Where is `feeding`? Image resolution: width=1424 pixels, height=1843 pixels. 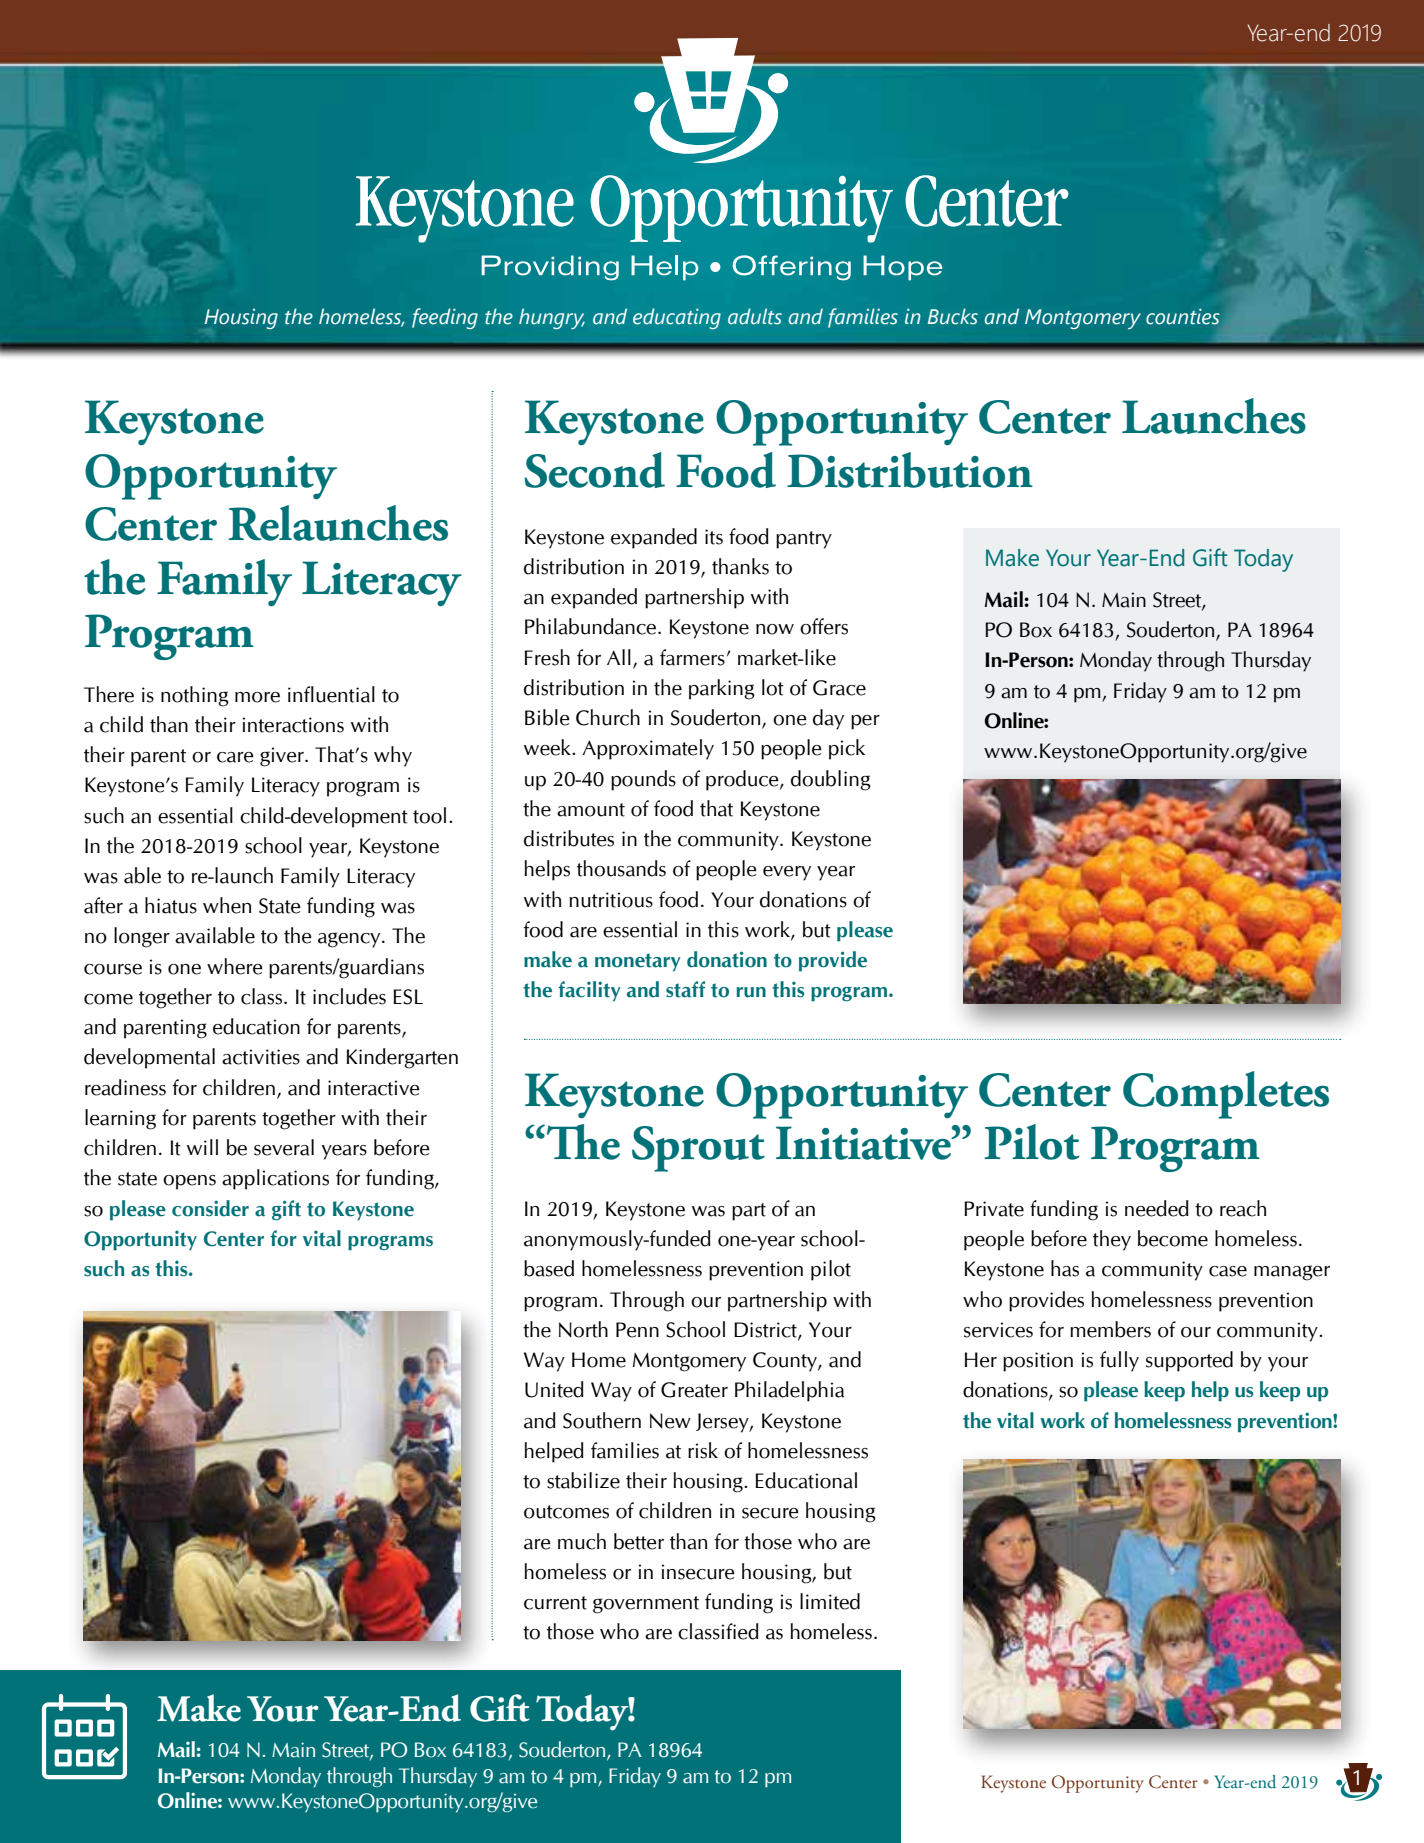 feeding is located at coordinates (445, 318).
